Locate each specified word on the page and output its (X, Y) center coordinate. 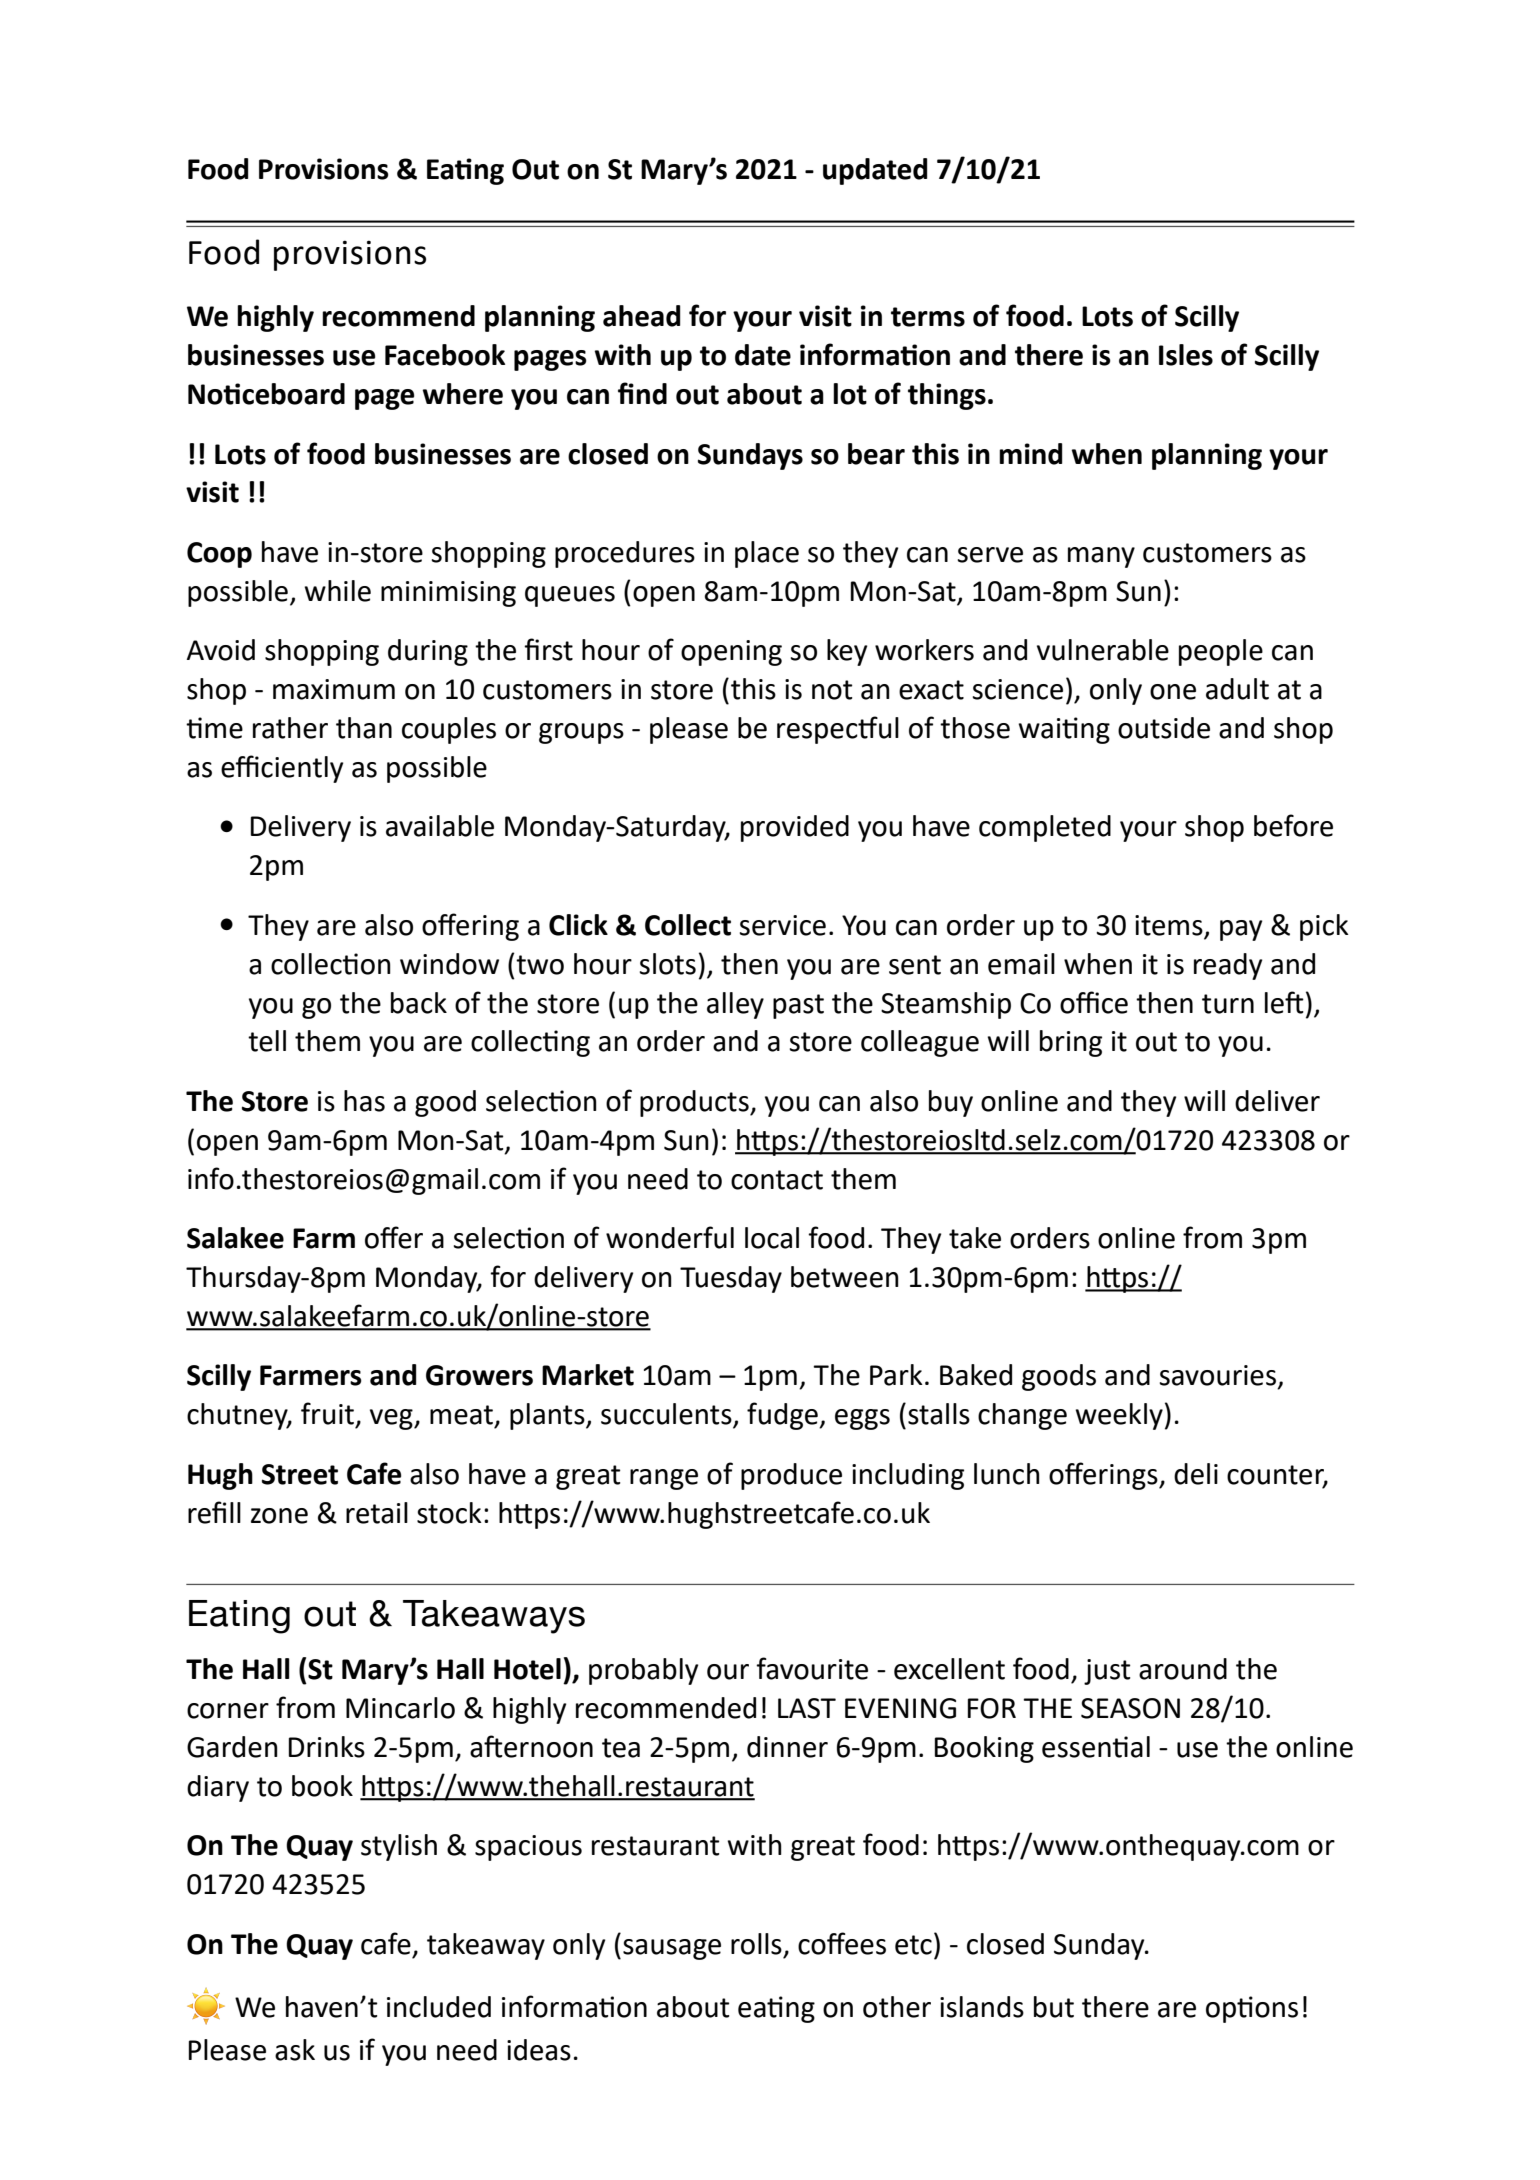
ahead (642, 316)
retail (377, 1513)
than (364, 728)
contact (777, 1180)
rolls (756, 1944)
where (462, 394)
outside (1164, 728)
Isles (1186, 355)
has (364, 1101)
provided (795, 828)
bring (1071, 1043)
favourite (812, 1668)
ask (295, 2050)
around (1183, 1669)
